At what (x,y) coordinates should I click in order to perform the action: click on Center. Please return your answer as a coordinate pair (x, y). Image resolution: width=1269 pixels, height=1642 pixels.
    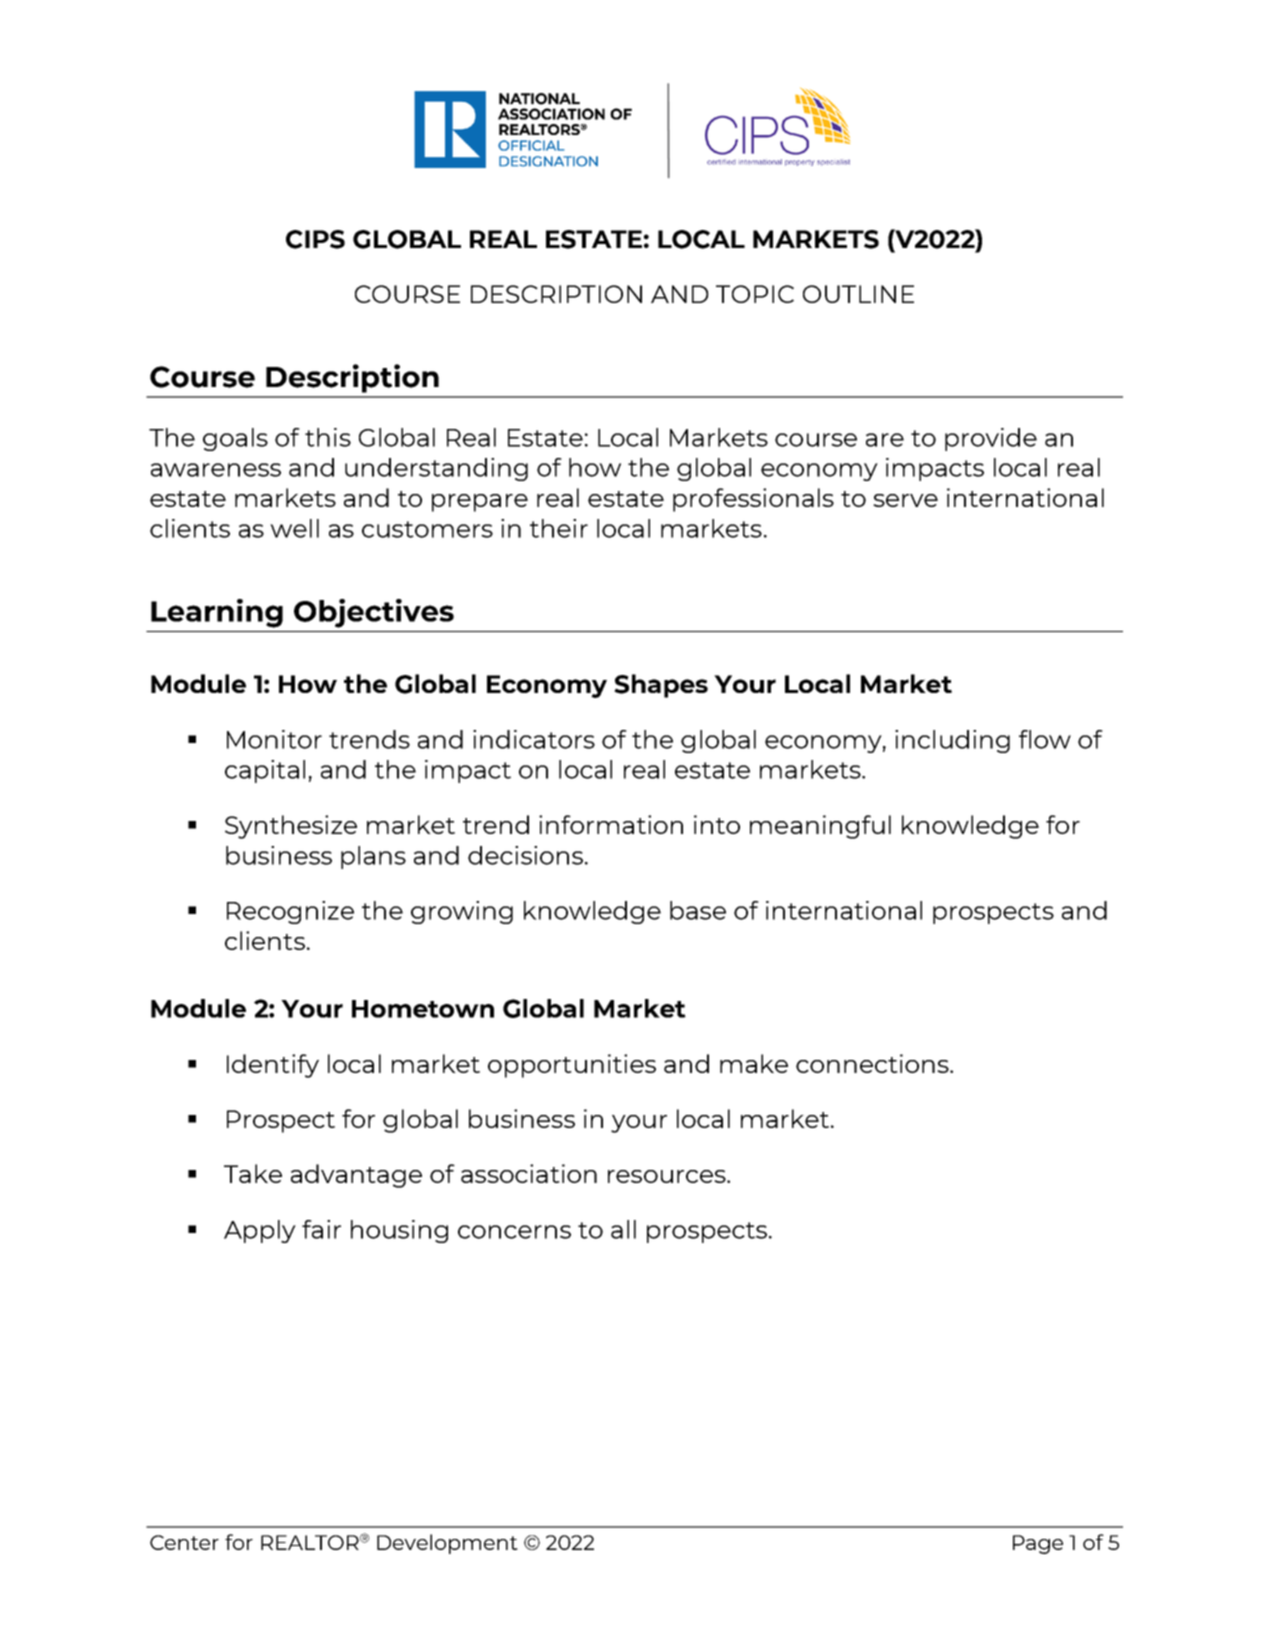
    Looking at the image, I should click on (184, 1542).
